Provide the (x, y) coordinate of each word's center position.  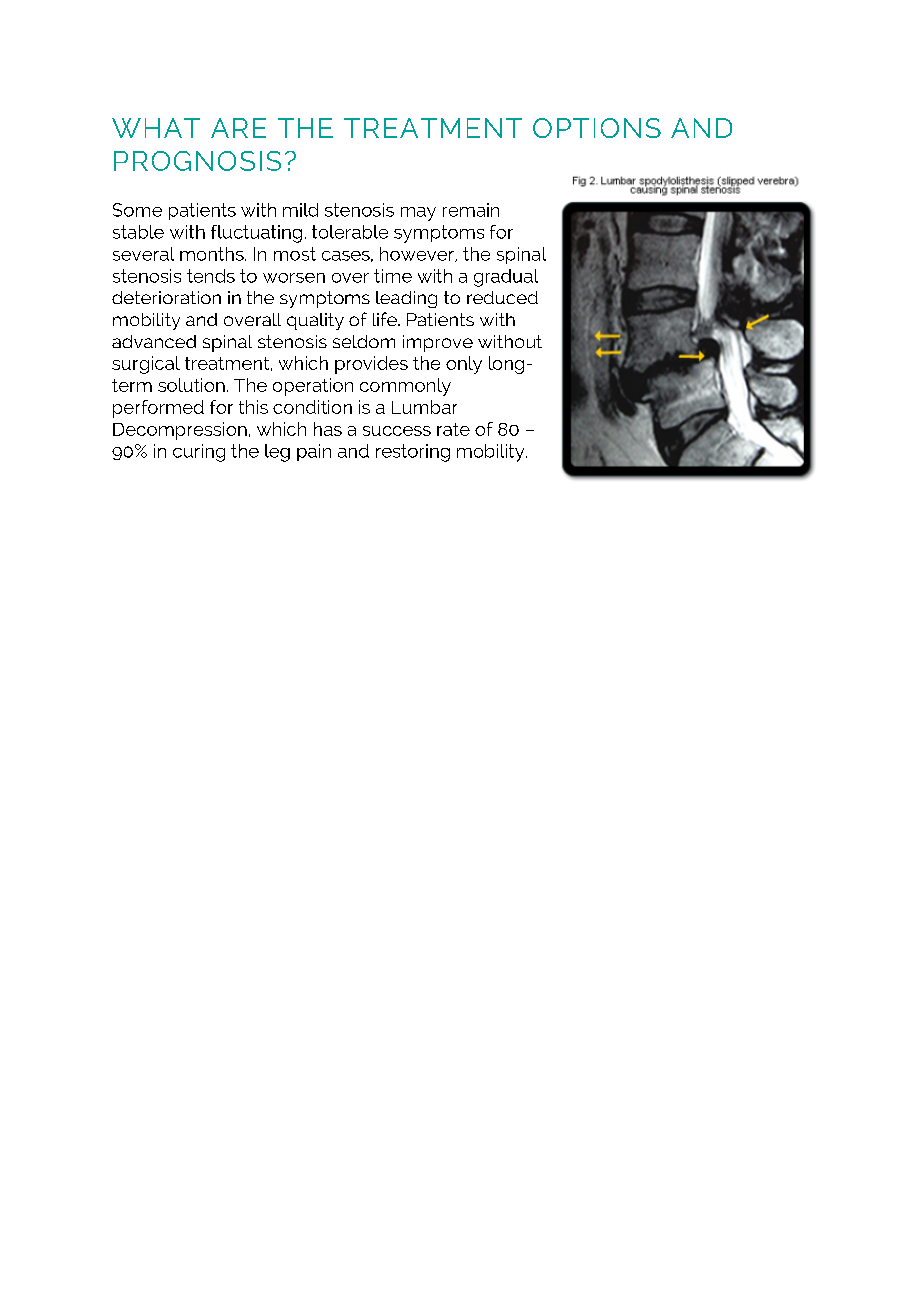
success (397, 431)
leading (406, 299)
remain (471, 210)
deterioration (166, 297)
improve (438, 343)
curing (199, 453)
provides (371, 365)
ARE (238, 128)
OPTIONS (597, 128)
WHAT (156, 128)
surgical (146, 365)
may (418, 214)
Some (137, 210)
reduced (502, 297)
